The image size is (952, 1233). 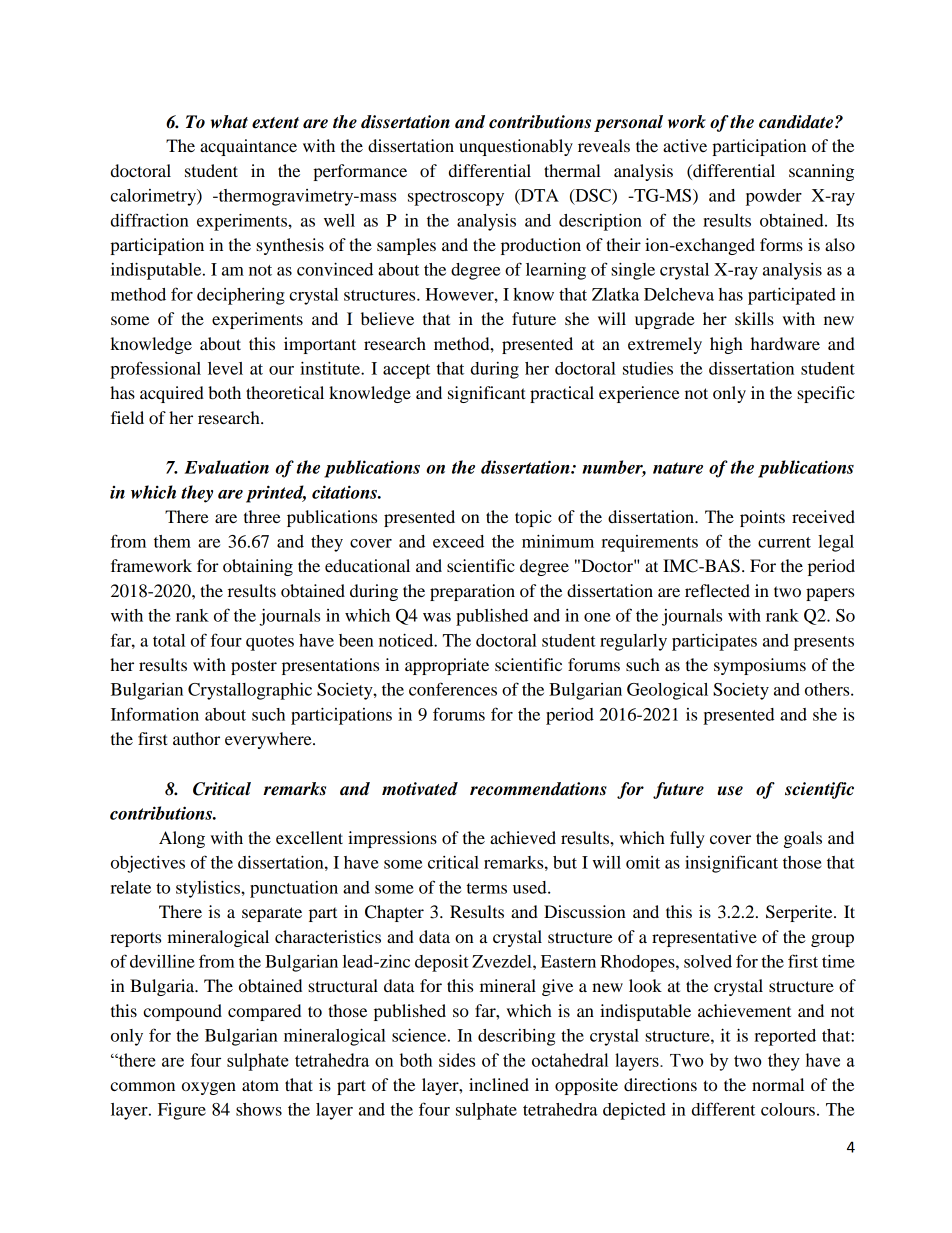 What do you see at coordinates (209, 1088) in the image?
I see `oxygen` at bounding box center [209, 1088].
